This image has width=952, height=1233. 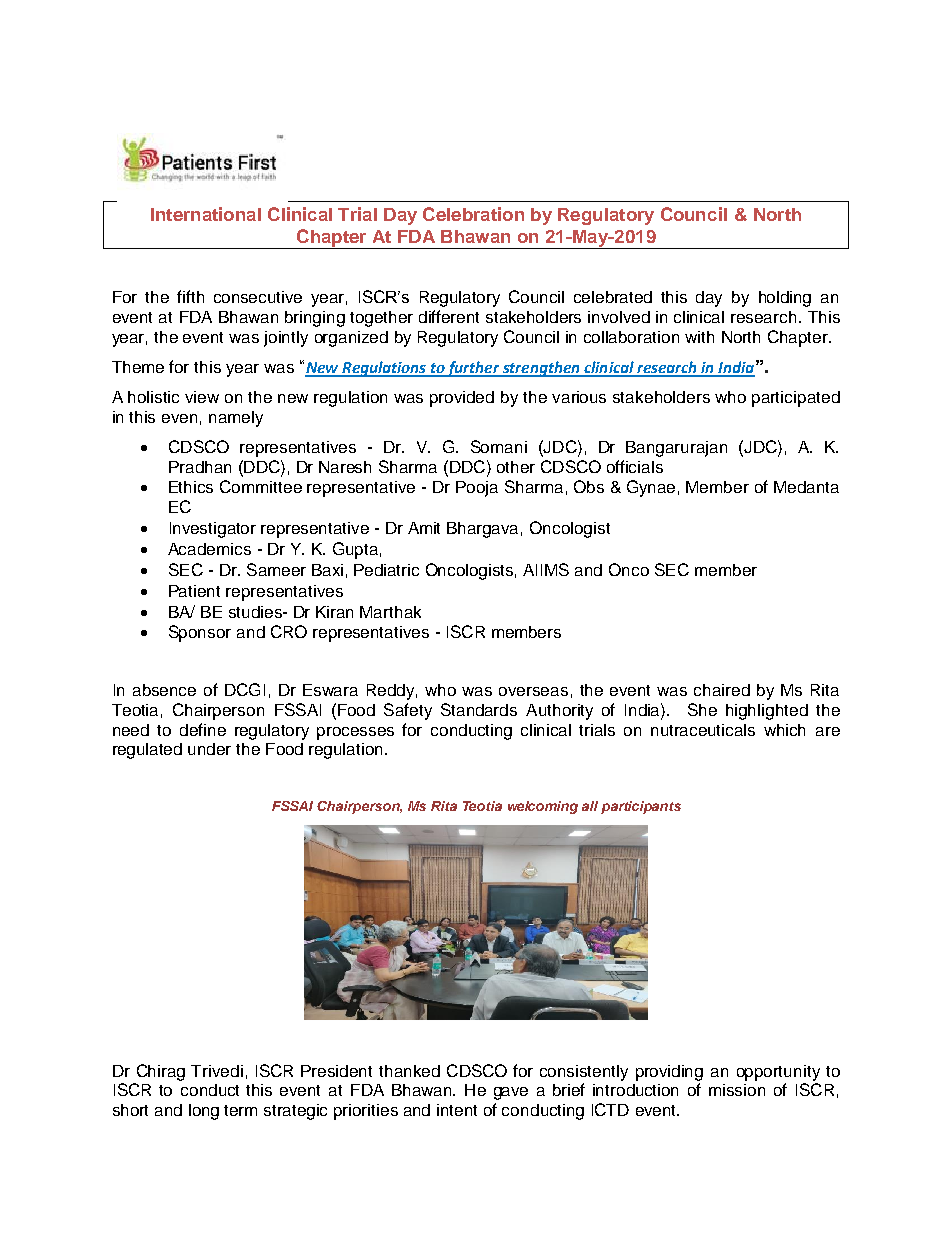 What do you see at coordinates (473, 214) in the image?
I see `Celebration` at bounding box center [473, 214].
